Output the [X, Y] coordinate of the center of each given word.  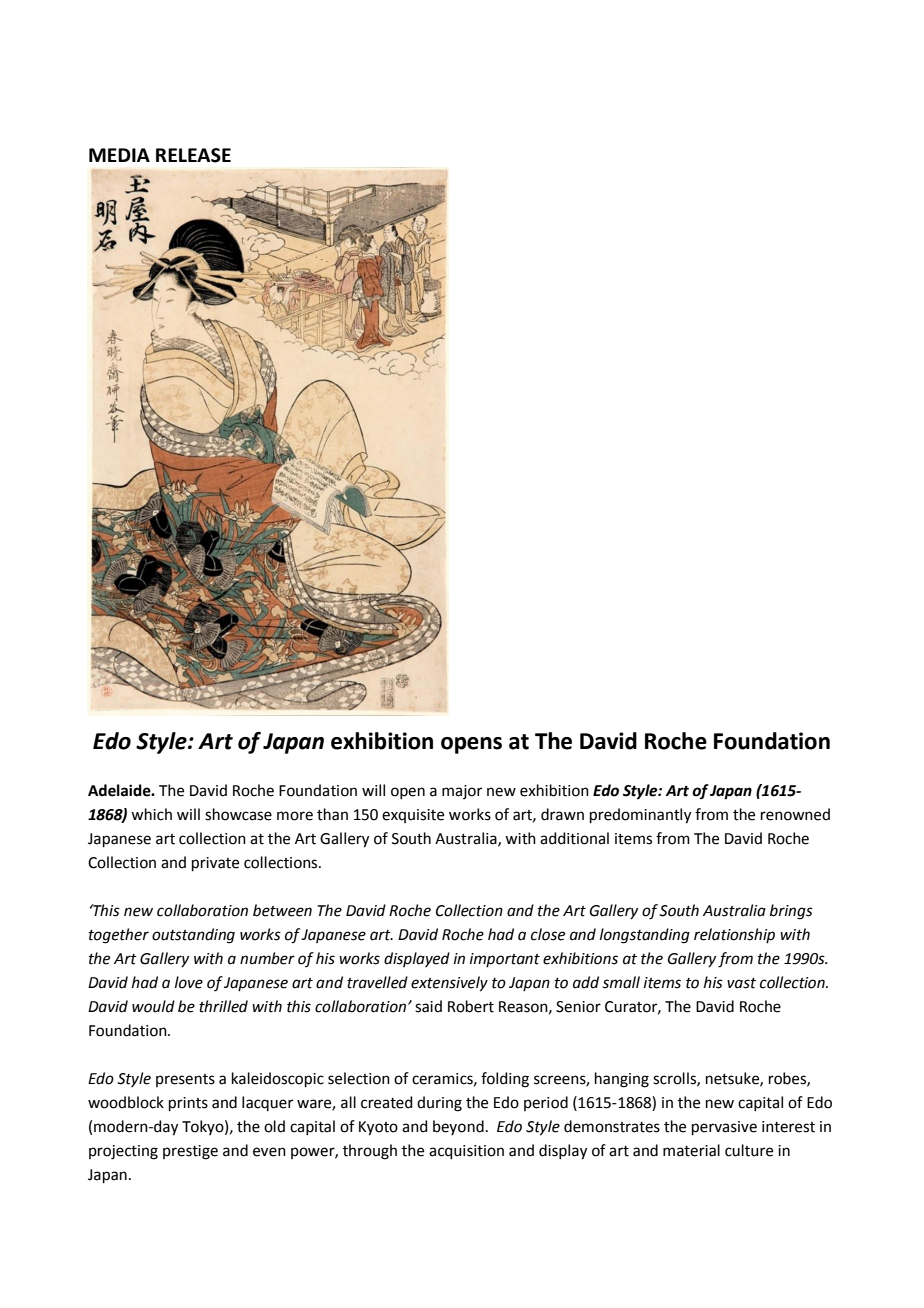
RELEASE [193, 155]
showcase [238, 814]
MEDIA [119, 155]
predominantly [640, 816]
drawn [562, 814]
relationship [734, 935]
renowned [795, 814]
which [151, 814]
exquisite [413, 816]
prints [188, 1104]
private [215, 864]
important [505, 960]
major [462, 792]
